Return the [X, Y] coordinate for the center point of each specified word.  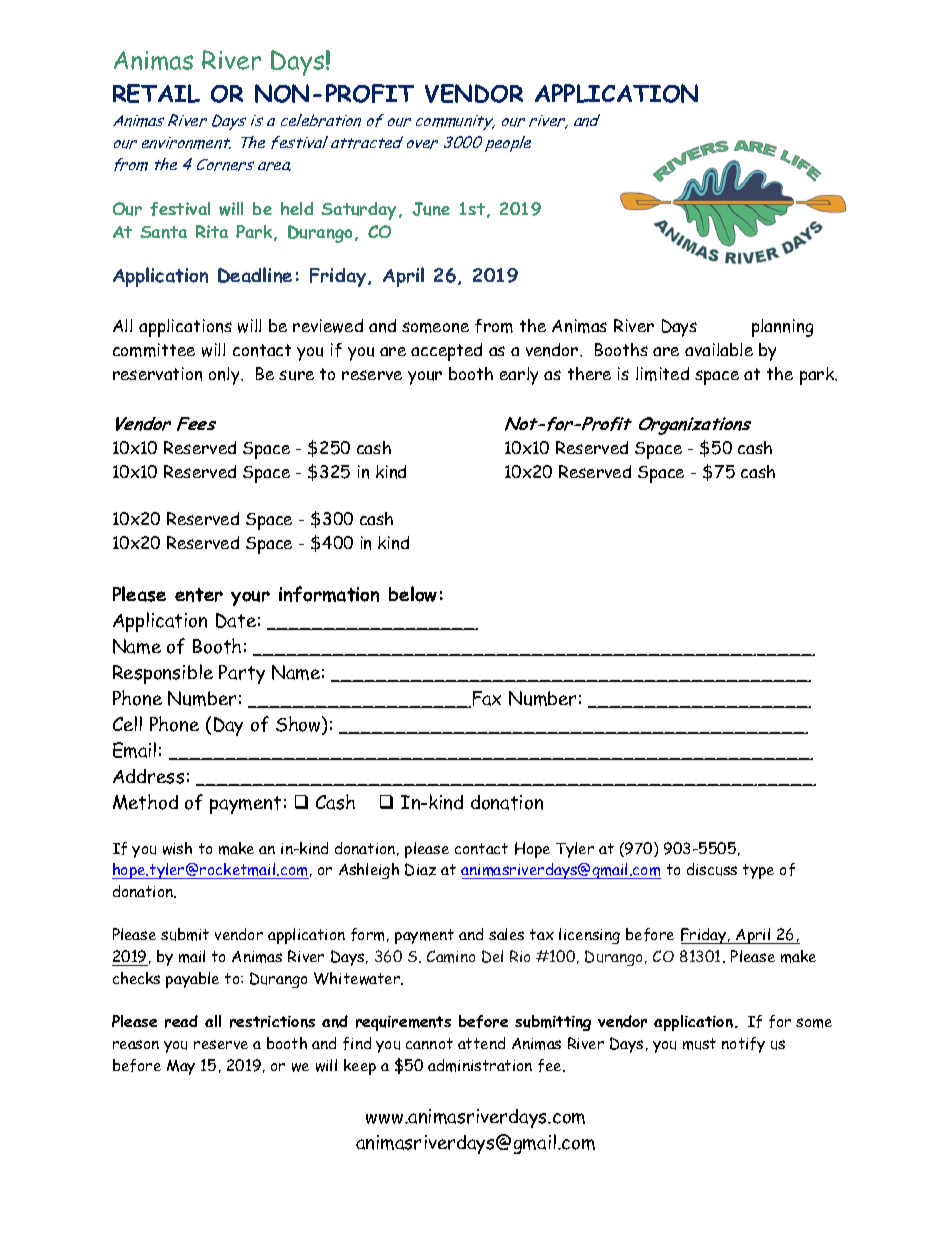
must [699, 1044]
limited [662, 374]
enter [199, 595]
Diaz [420, 869]
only [225, 376]
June [431, 209]
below [413, 594]
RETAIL [156, 93]
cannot [429, 1043]
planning [782, 328]
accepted [446, 352]
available [719, 349]
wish [177, 848]
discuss [712, 869]
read [181, 1021]
